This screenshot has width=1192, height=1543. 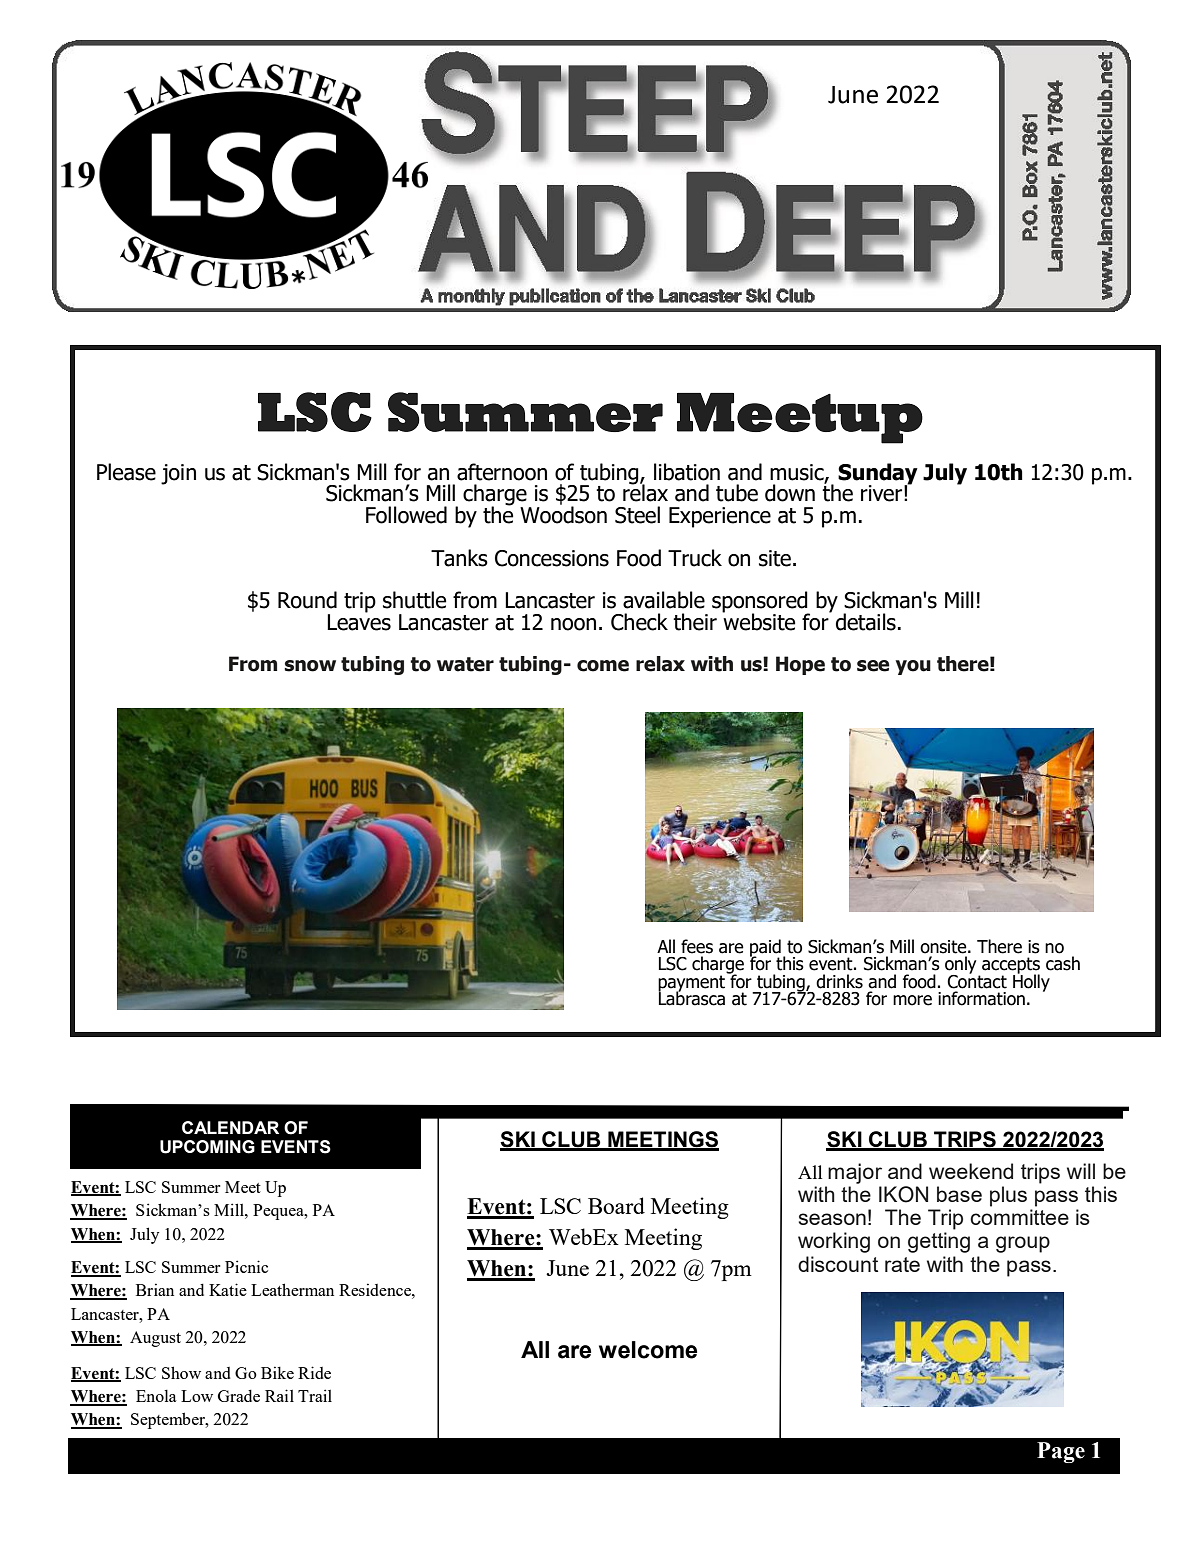 I want to click on Steel, so click(x=637, y=515).
